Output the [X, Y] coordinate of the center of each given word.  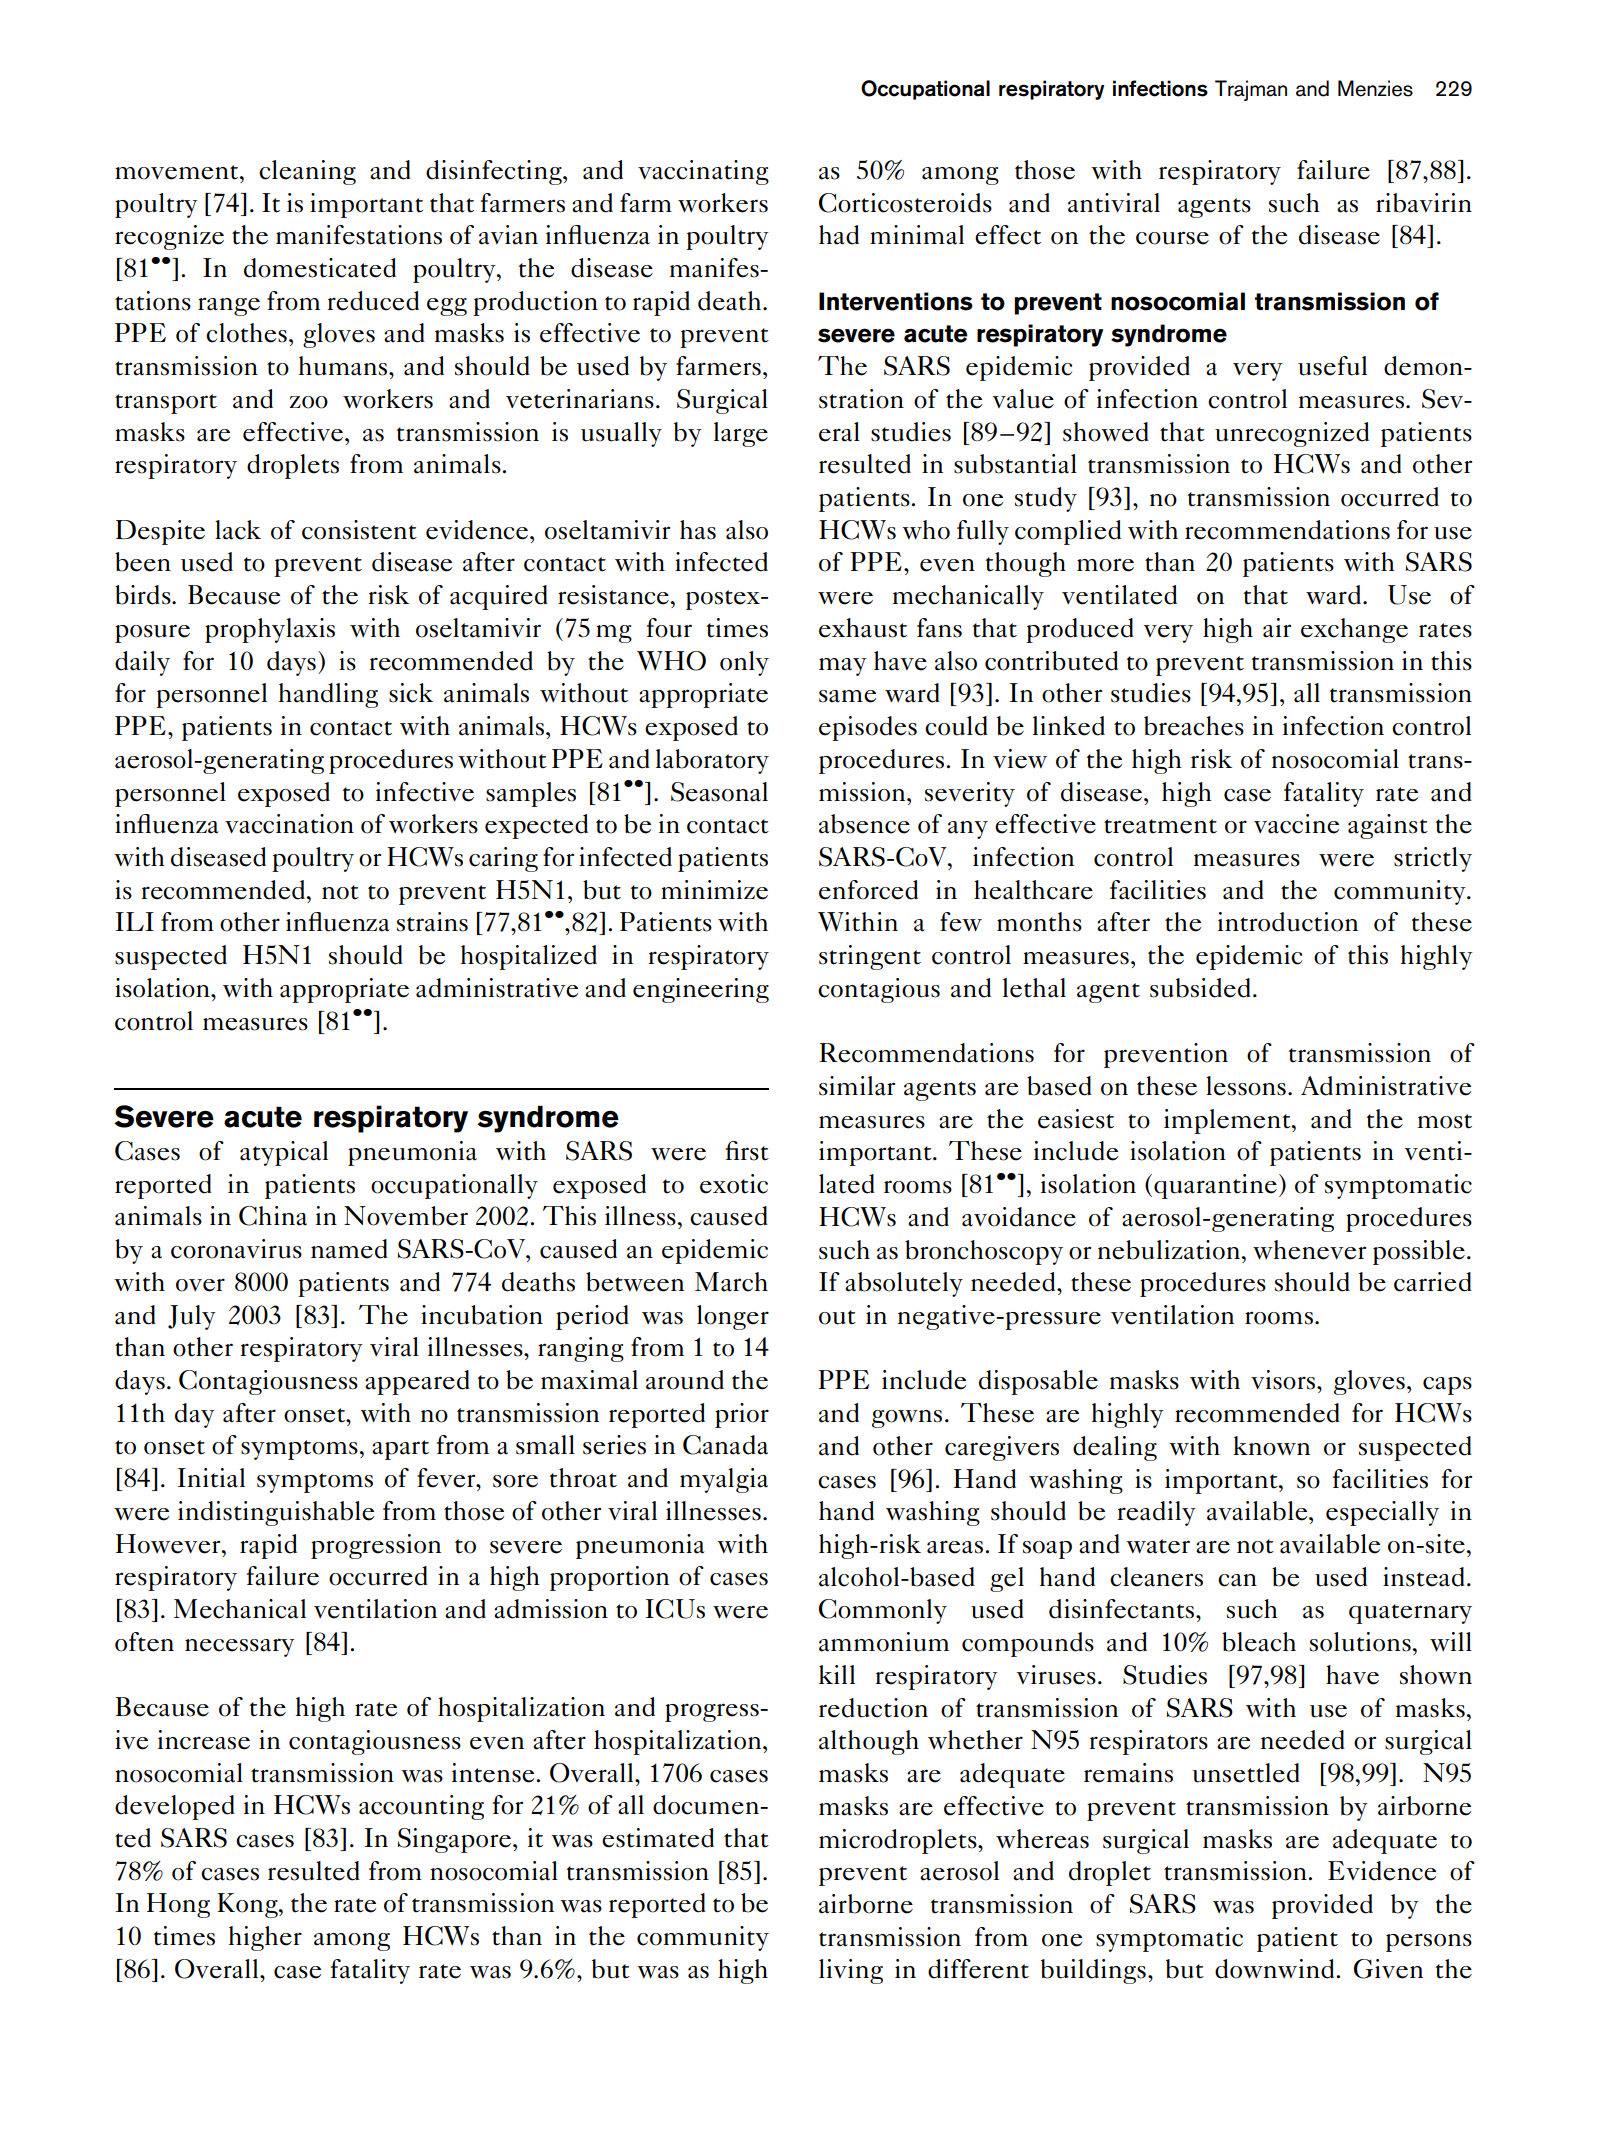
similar [857, 1086]
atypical [284, 1153]
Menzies [1375, 88]
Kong [248, 1905]
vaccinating [703, 172]
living [851, 1971]
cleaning [307, 172]
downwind [1274, 1969]
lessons [1246, 1086]
